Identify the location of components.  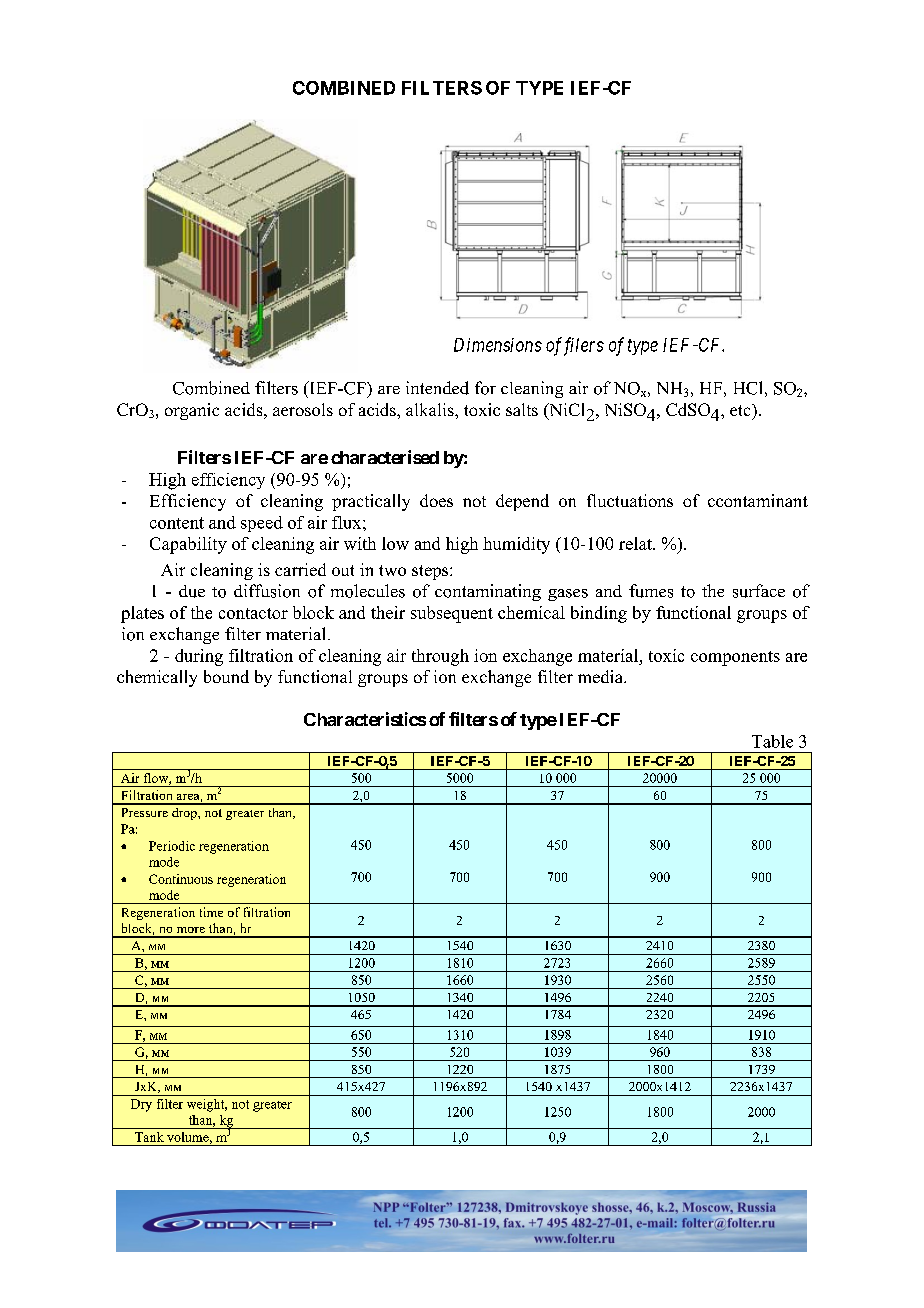
(735, 658).
